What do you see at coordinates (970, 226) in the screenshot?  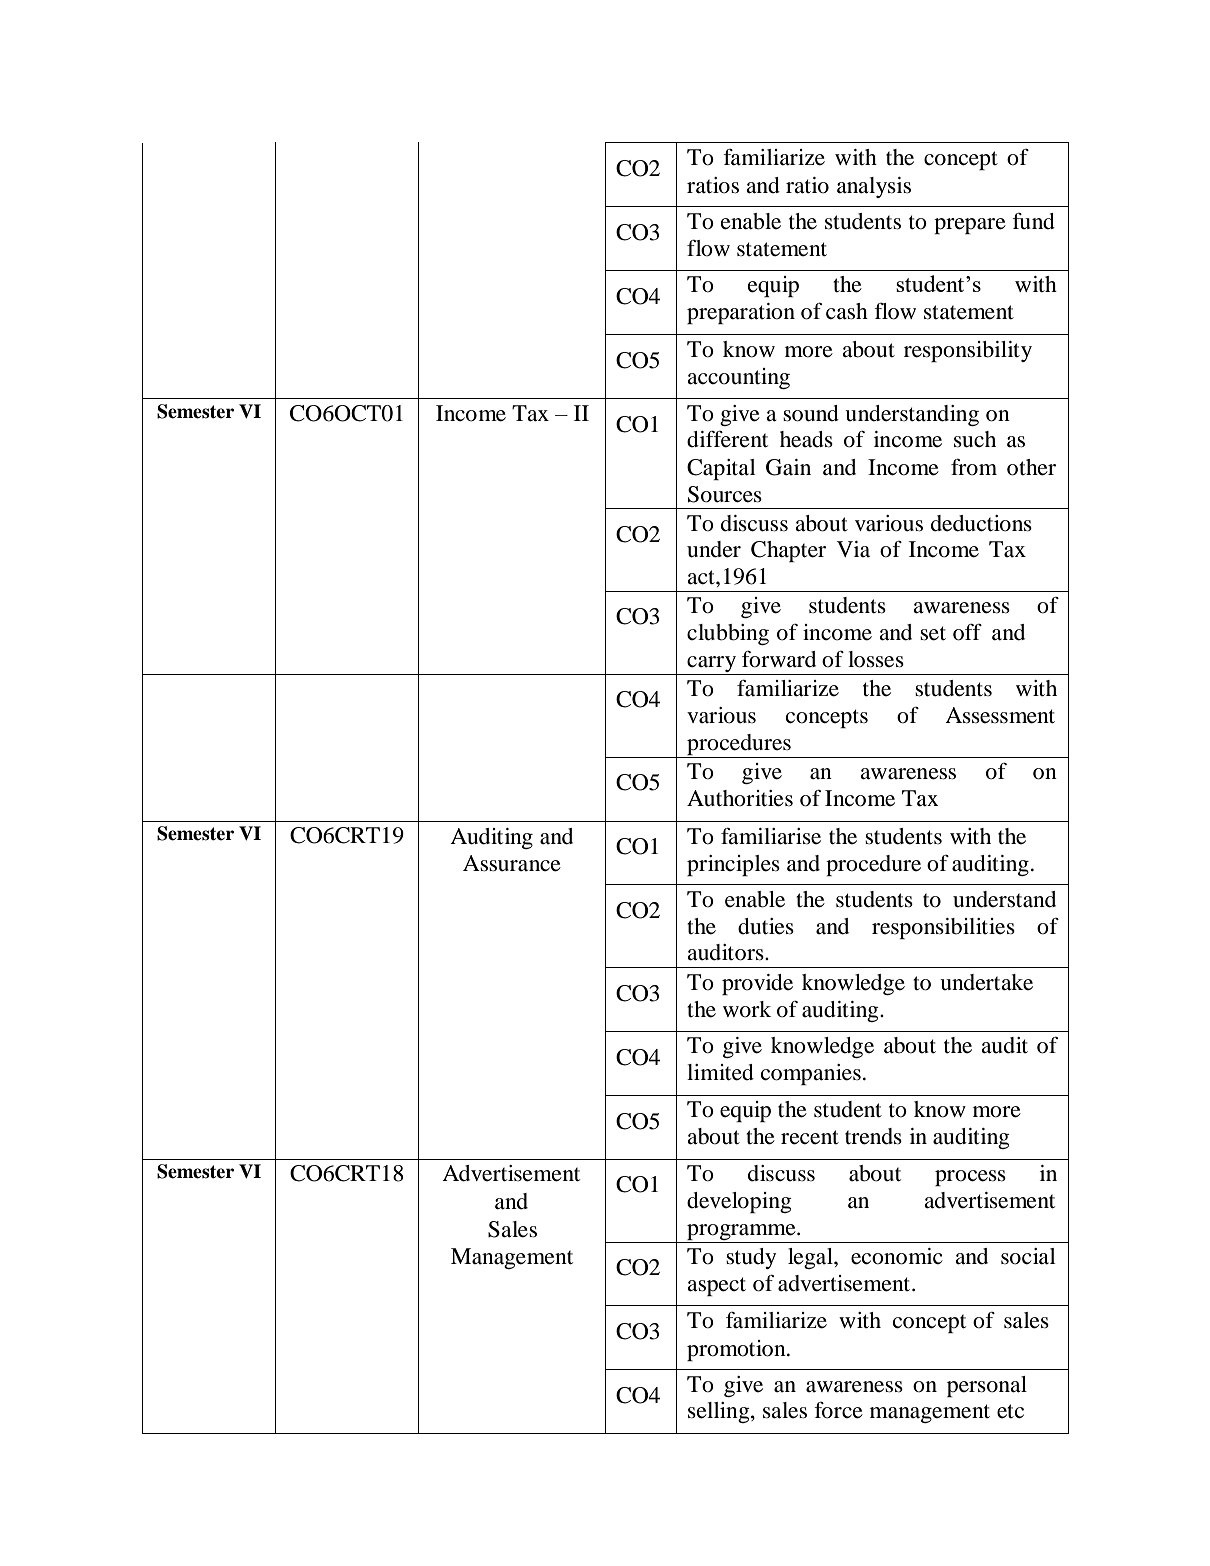 I see `prepare` at bounding box center [970, 226].
